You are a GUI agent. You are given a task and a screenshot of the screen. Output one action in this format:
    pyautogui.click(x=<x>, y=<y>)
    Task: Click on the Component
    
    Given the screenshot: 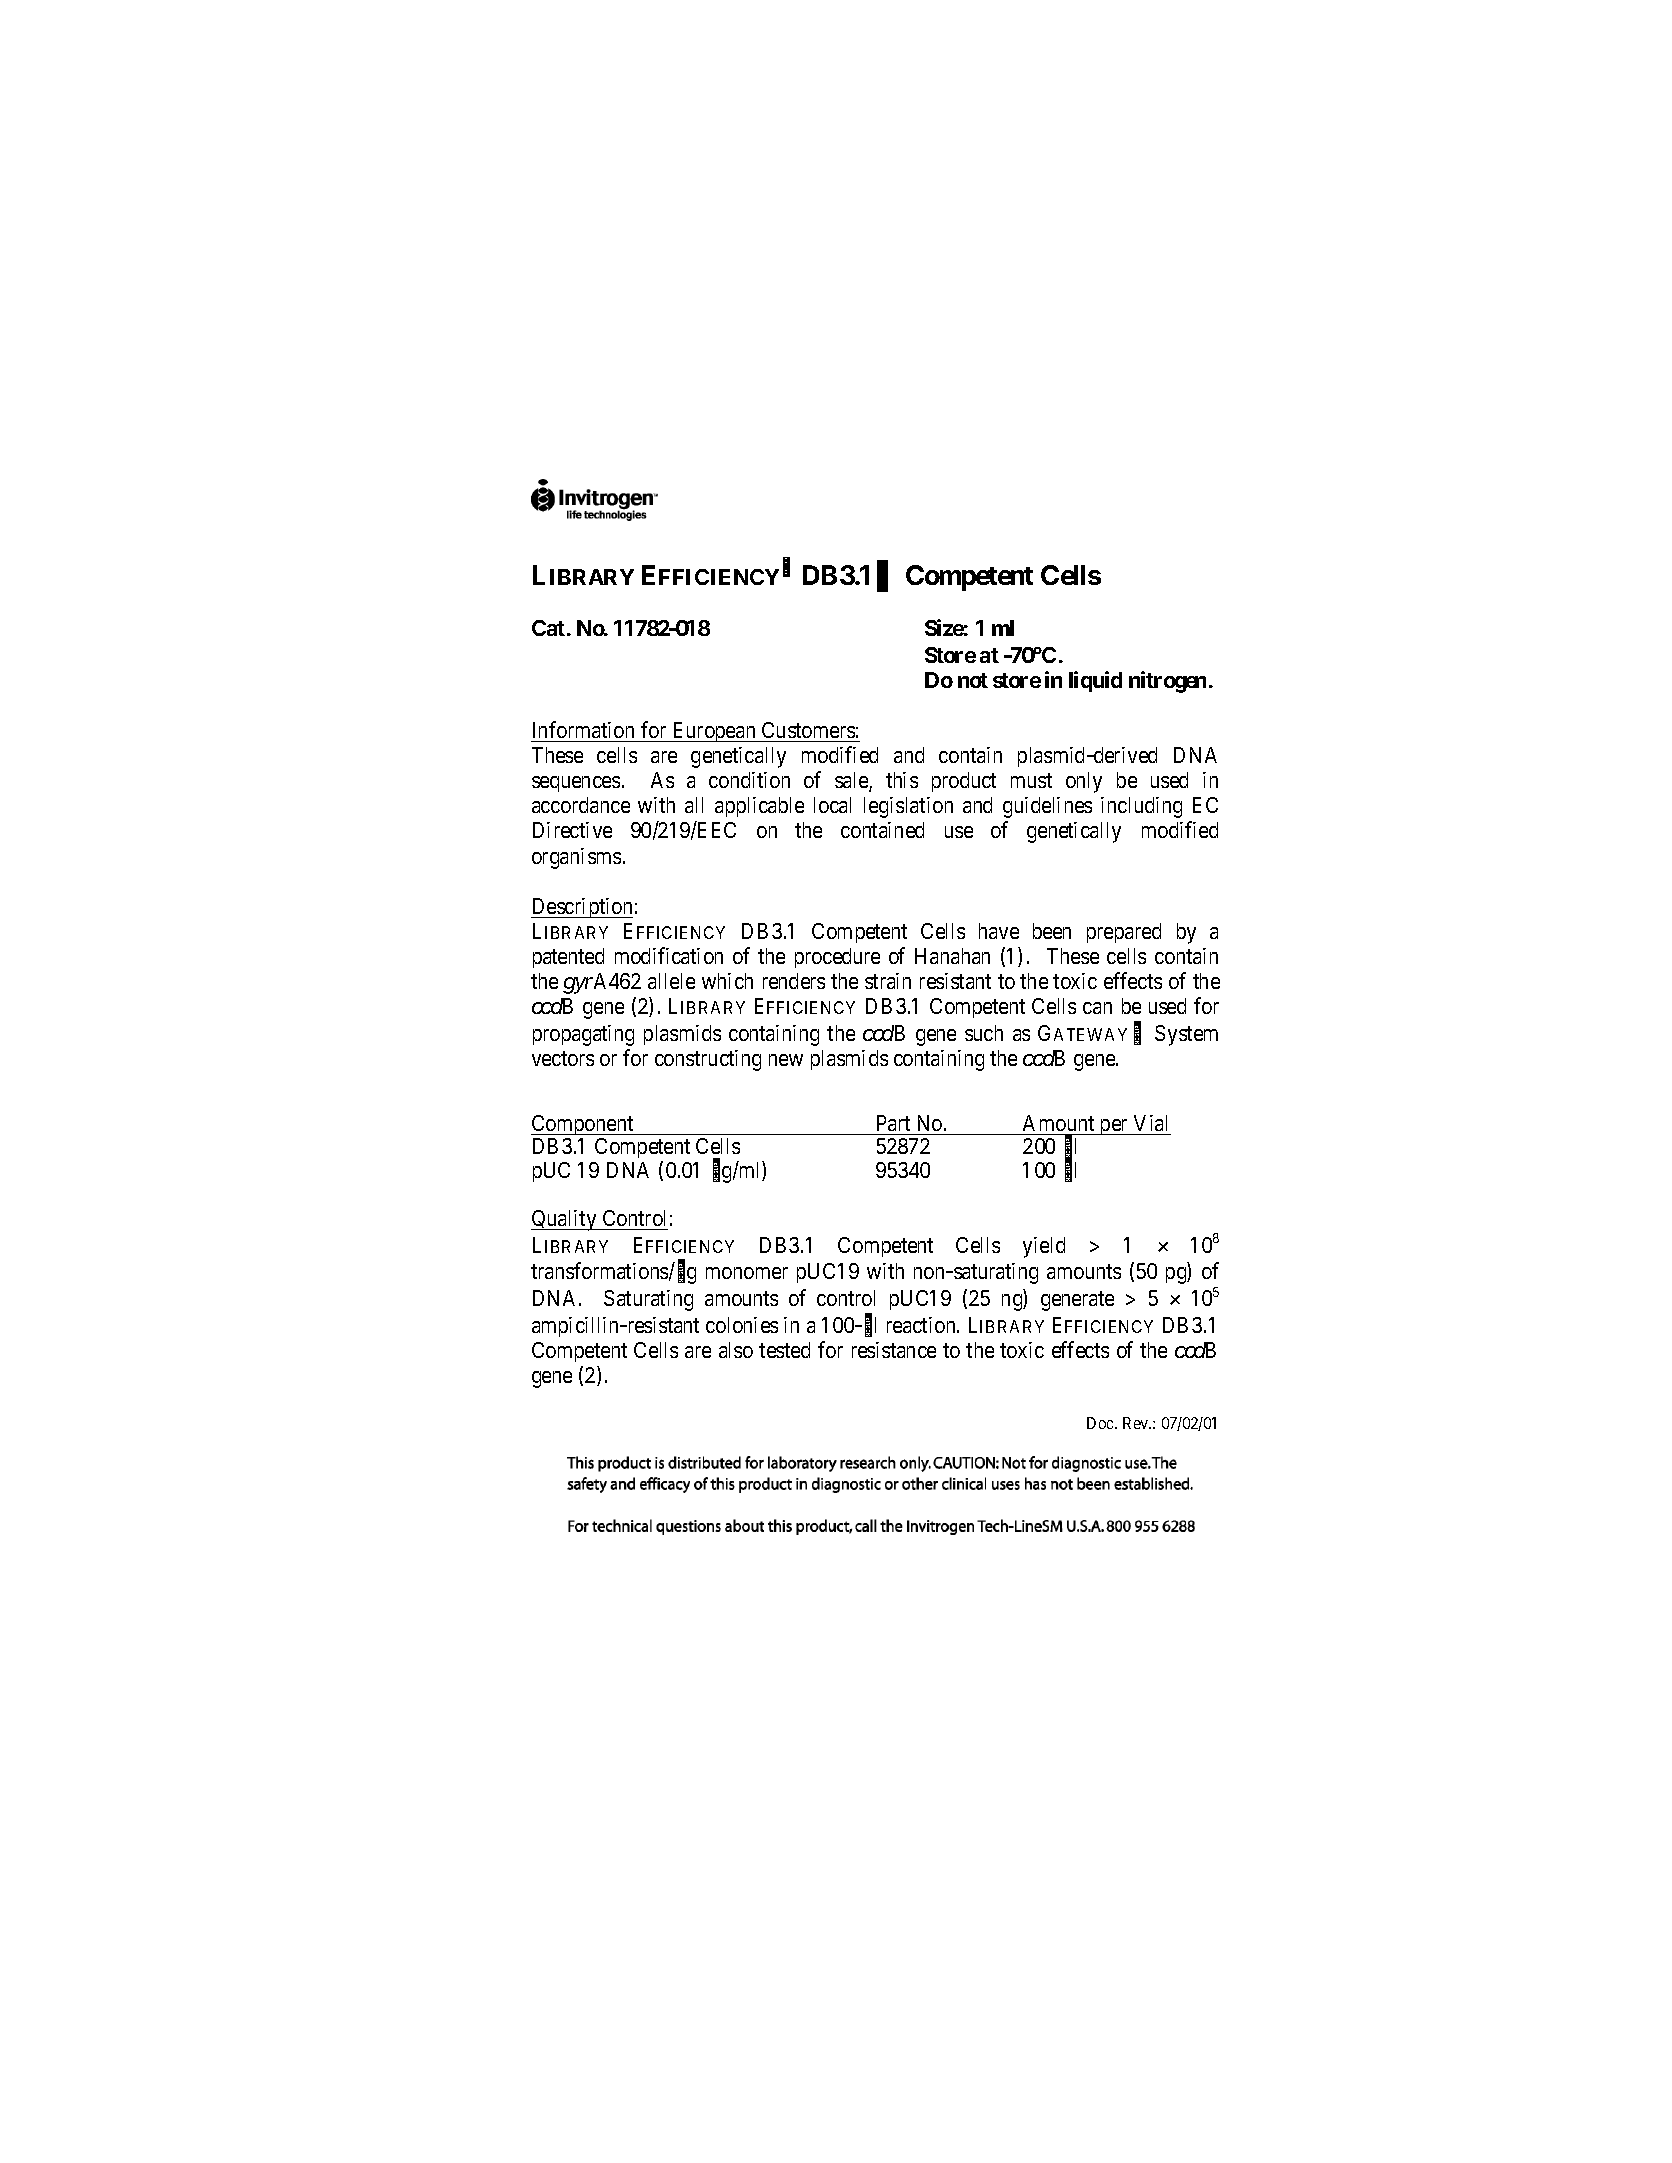 What is the action you would take?
    pyautogui.click(x=583, y=1127)
